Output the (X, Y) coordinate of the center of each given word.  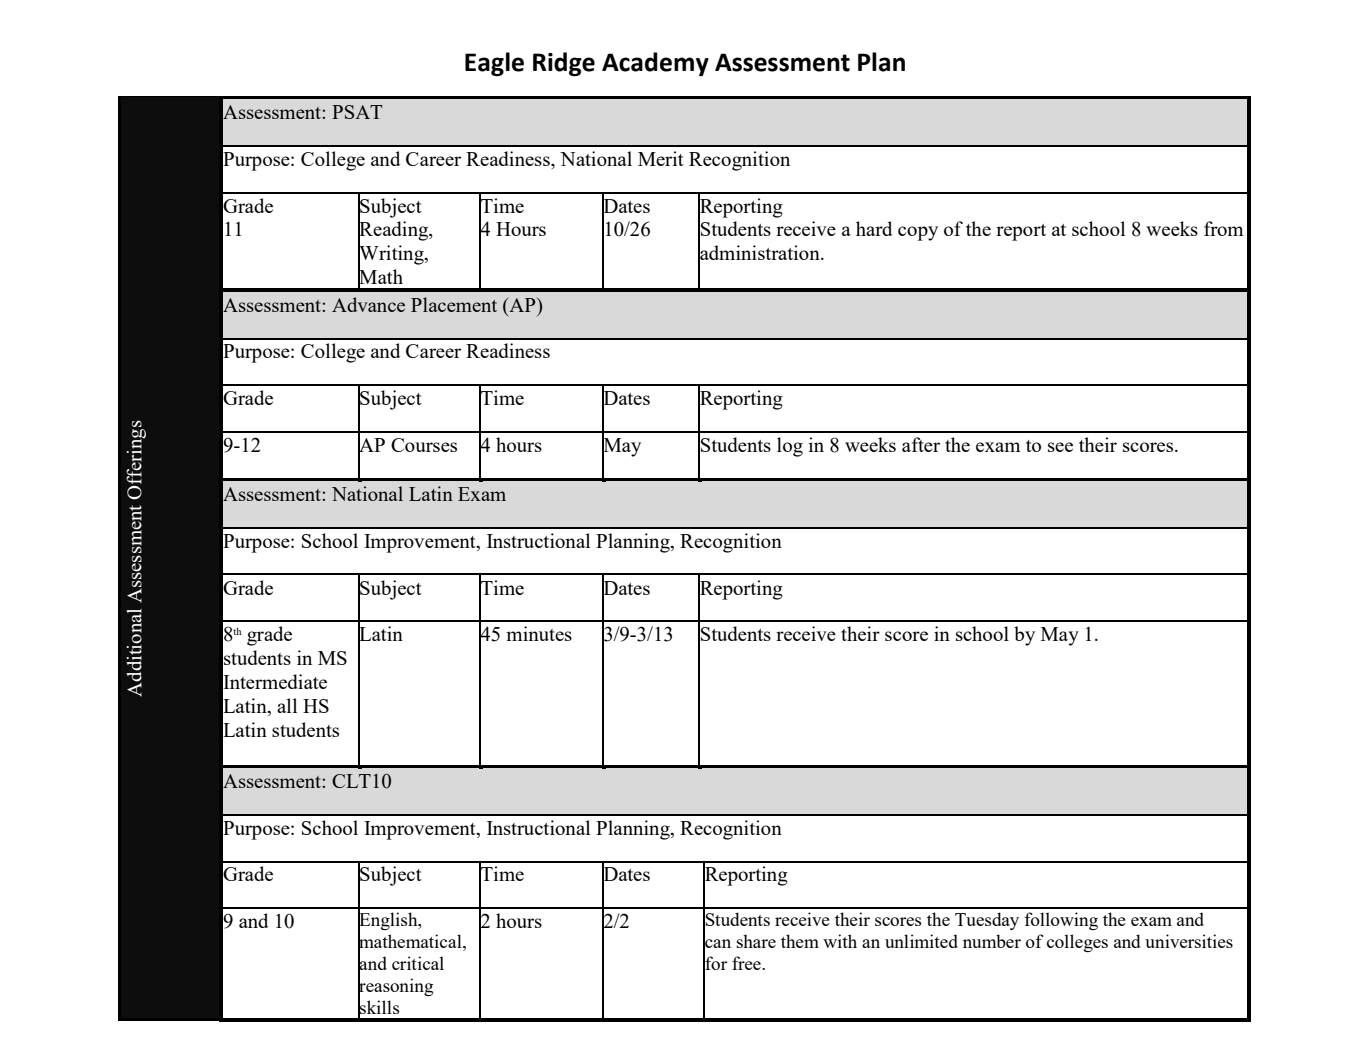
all (287, 705)
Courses (424, 445)
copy (918, 233)
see (1060, 447)
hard (874, 228)
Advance (368, 304)
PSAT (357, 112)
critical (418, 963)
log (790, 447)
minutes (539, 633)
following (1061, 921)
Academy (655, 64)
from (1224, 228)
